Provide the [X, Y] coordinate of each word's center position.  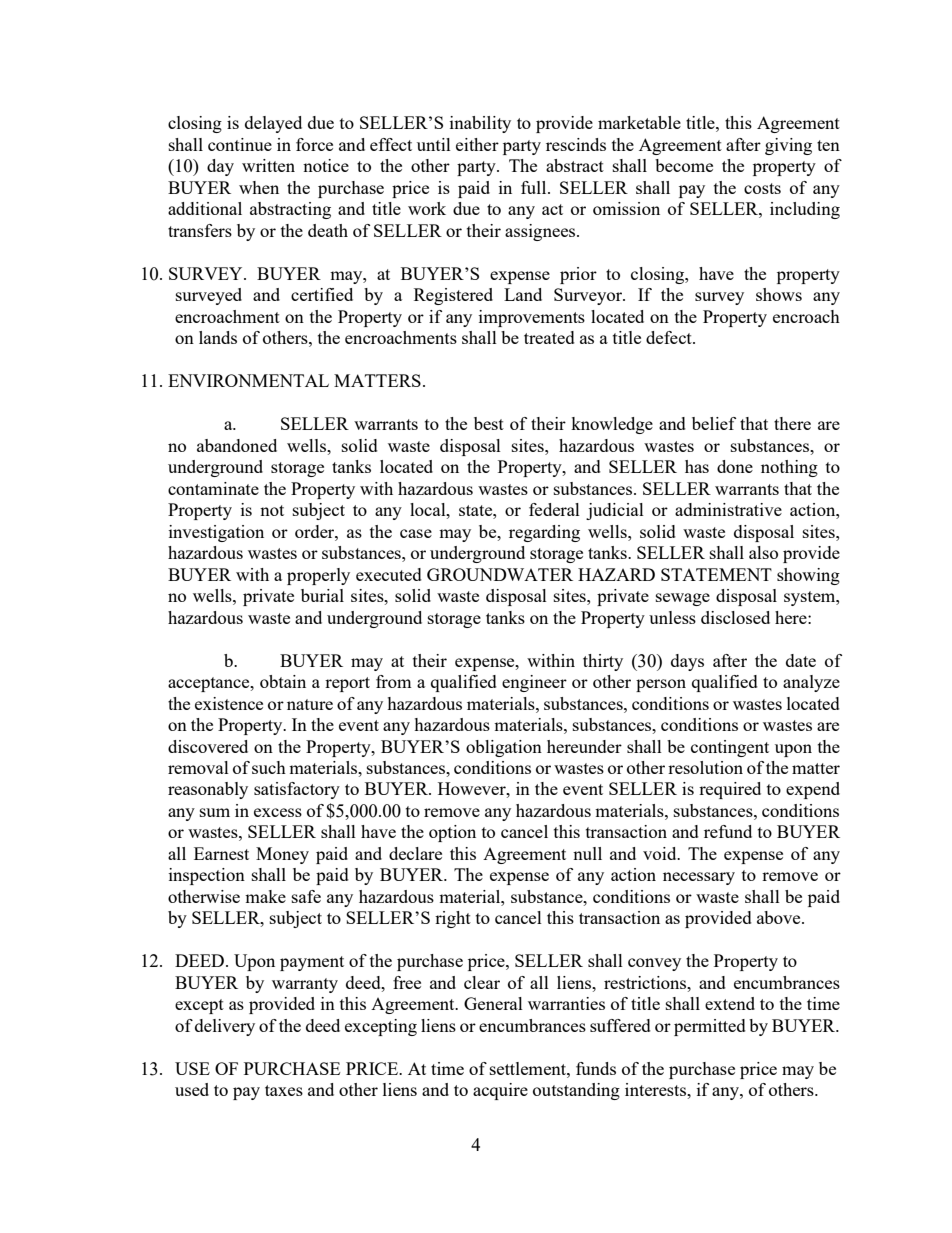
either [477, 144]
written [268, 165]
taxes [284, 1090]
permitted [710, 1027]
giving [788, 146]
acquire [500, 1091]
